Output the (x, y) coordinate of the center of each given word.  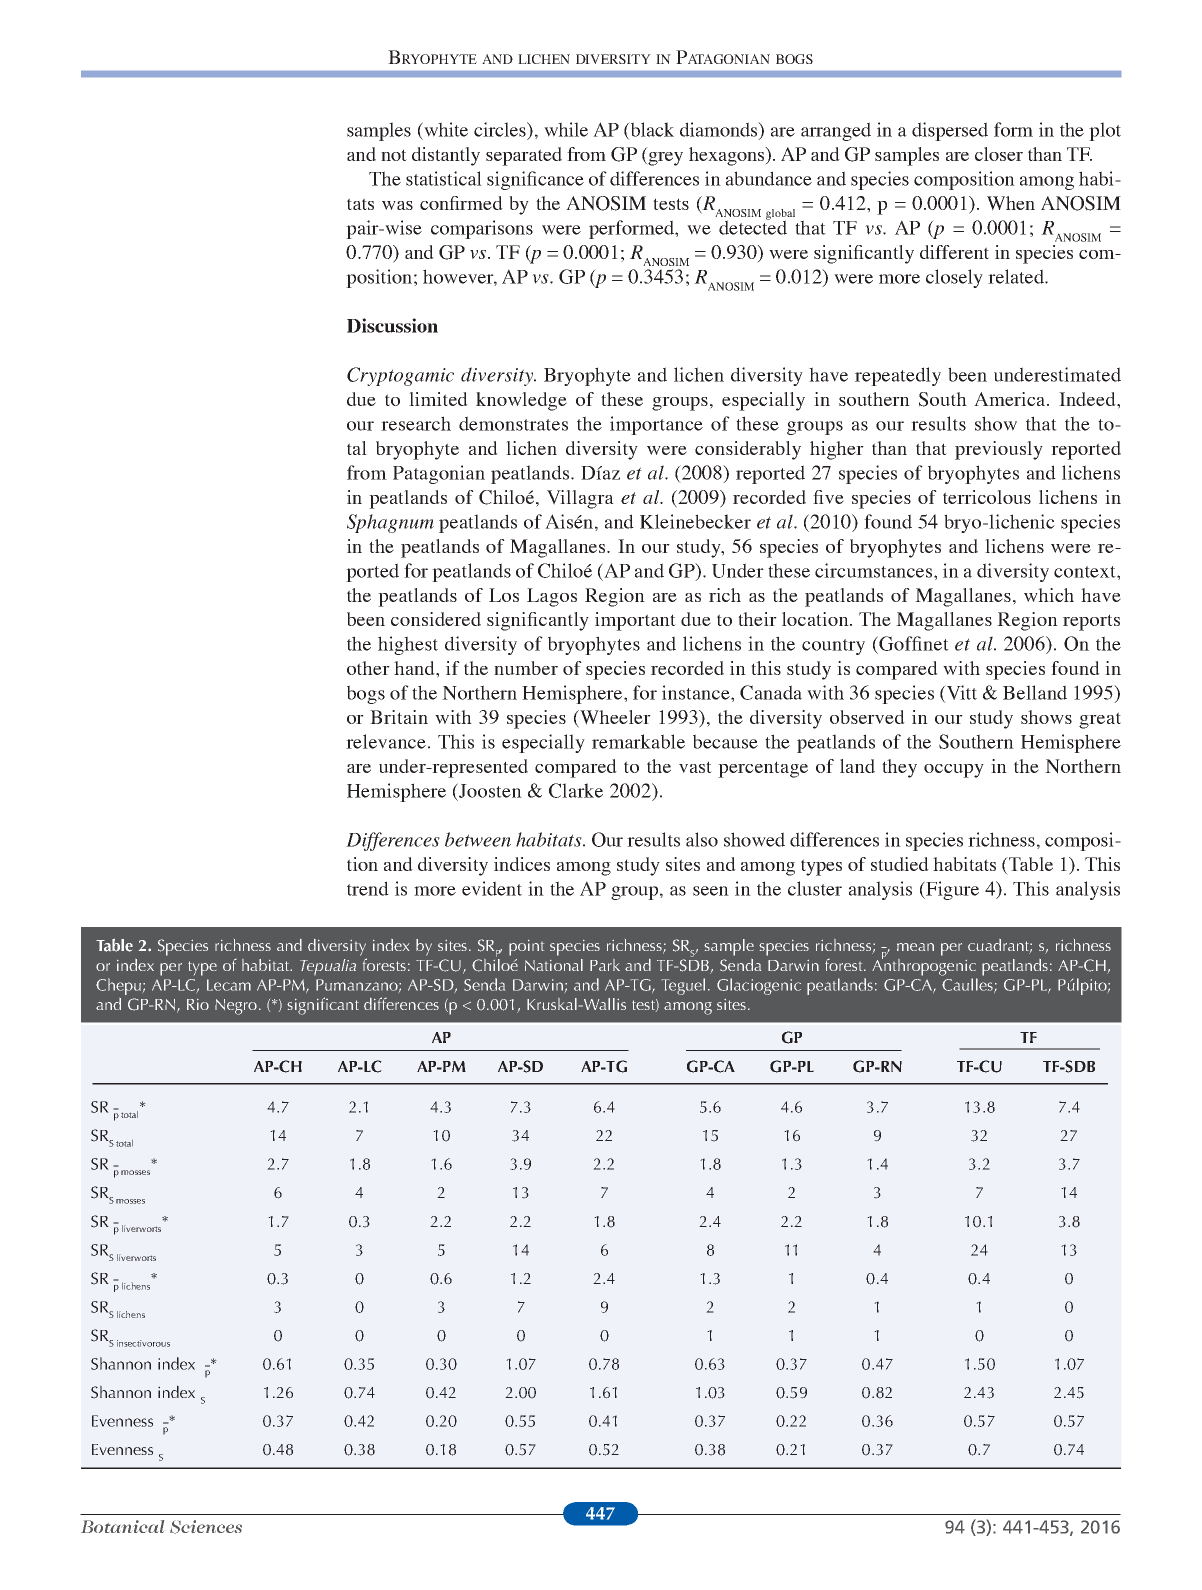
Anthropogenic (924, 966)
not (394, 155)
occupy (954, 771)
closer (999, 154)
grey (664, 159)
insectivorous (143, 1343)
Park (605, 965)
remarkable (638, 741)
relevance (386, 741)
